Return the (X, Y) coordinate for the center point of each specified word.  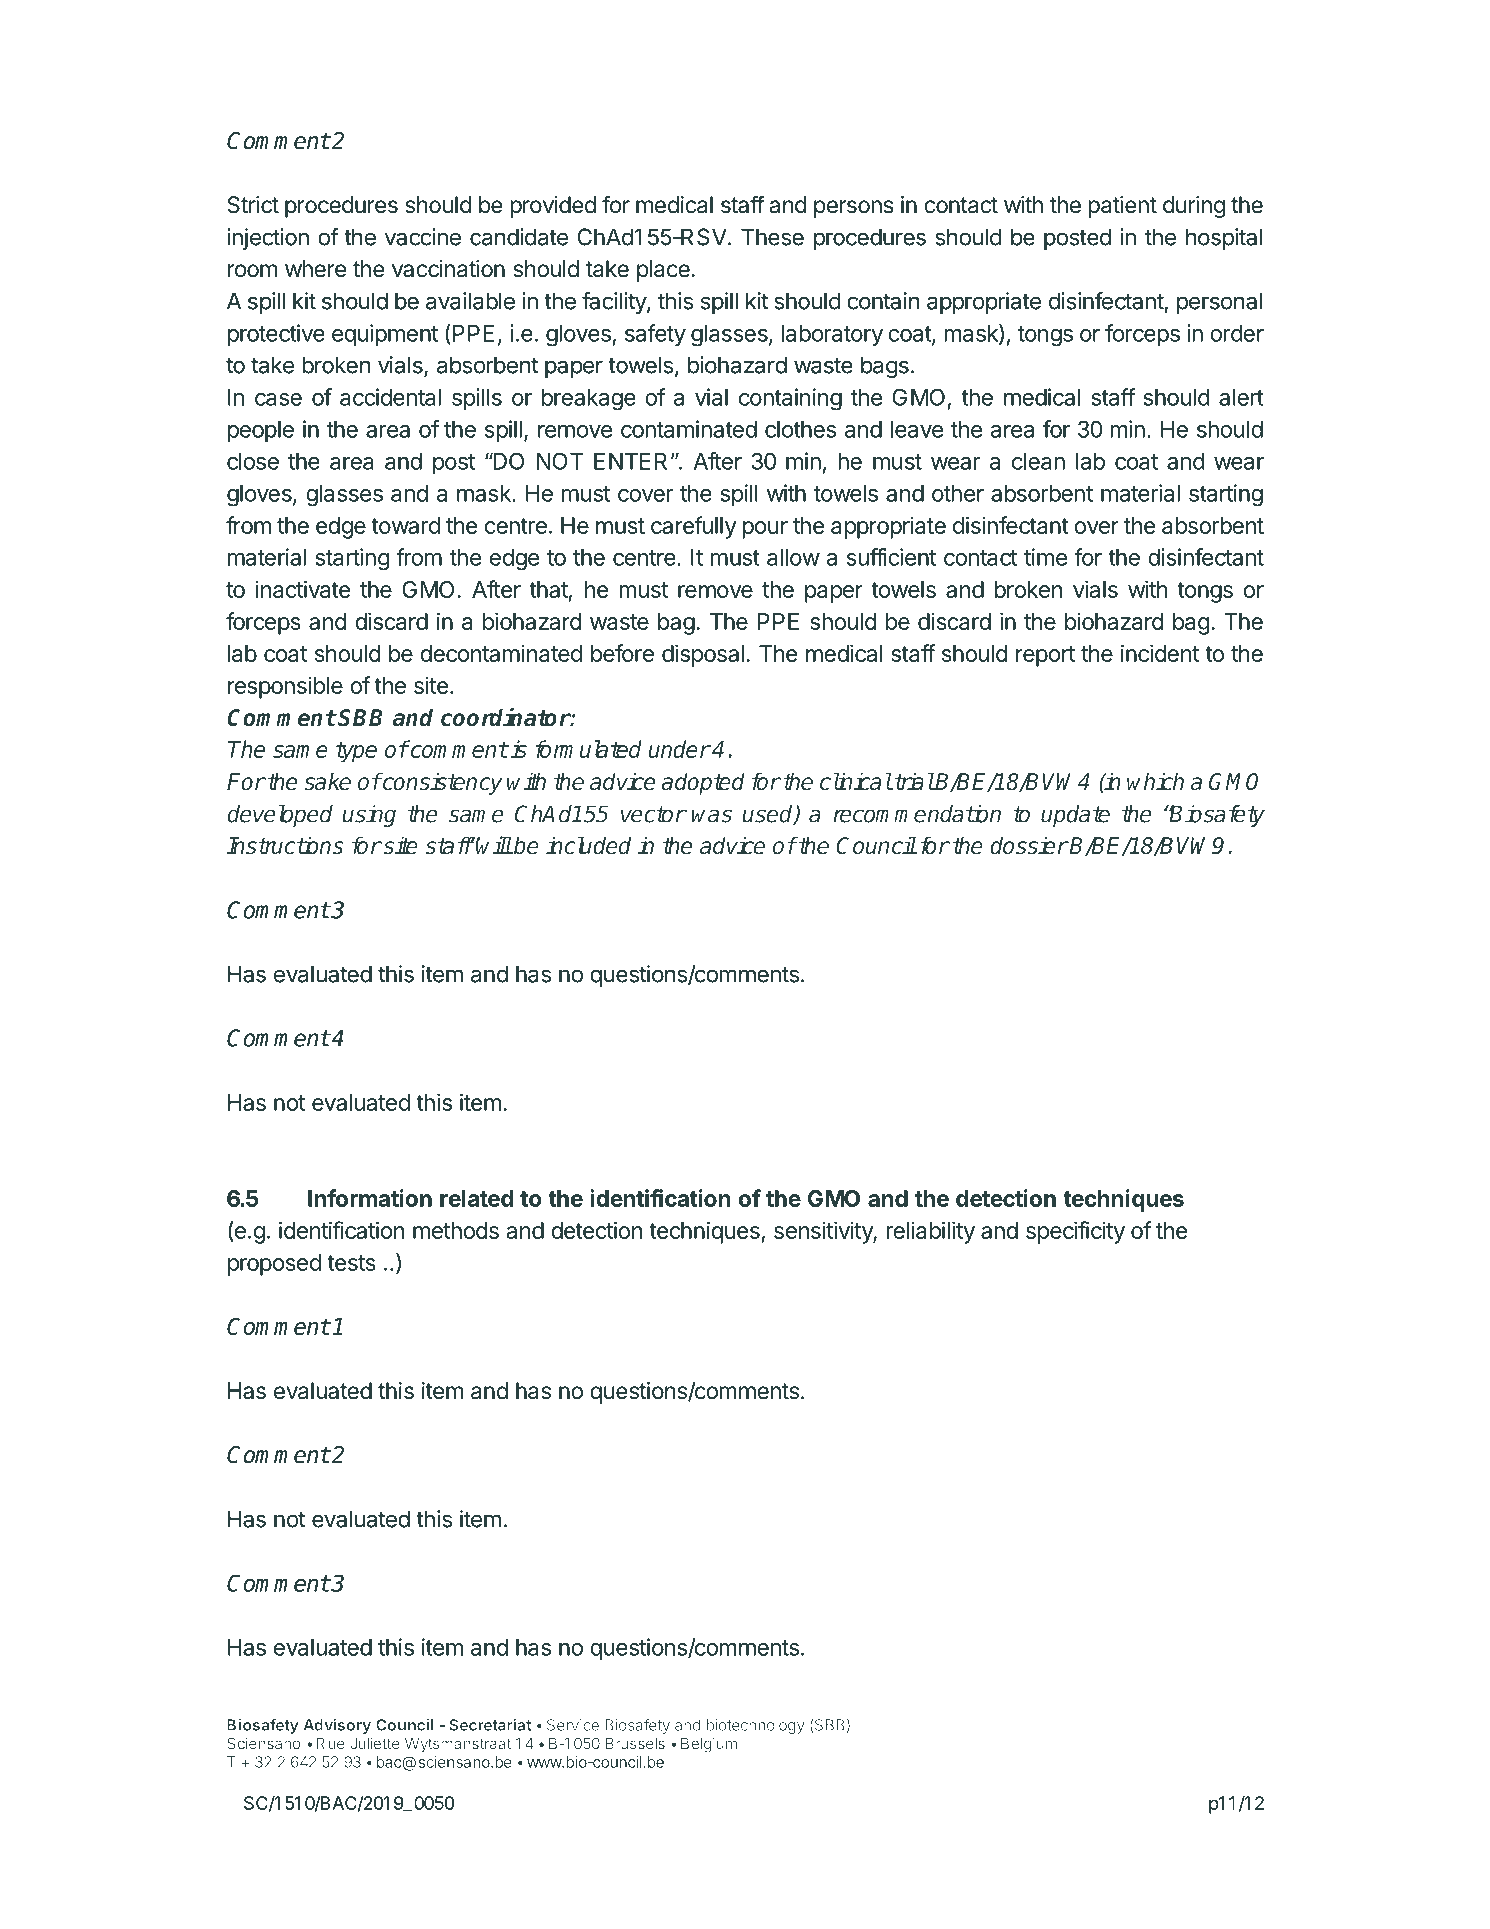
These (772, 237)
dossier (1029, 845)
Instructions (285, 845)
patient (1122, 207)
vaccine (423, 237)
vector (653, 814)
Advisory (337, 1726)
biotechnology (756, 1726)
